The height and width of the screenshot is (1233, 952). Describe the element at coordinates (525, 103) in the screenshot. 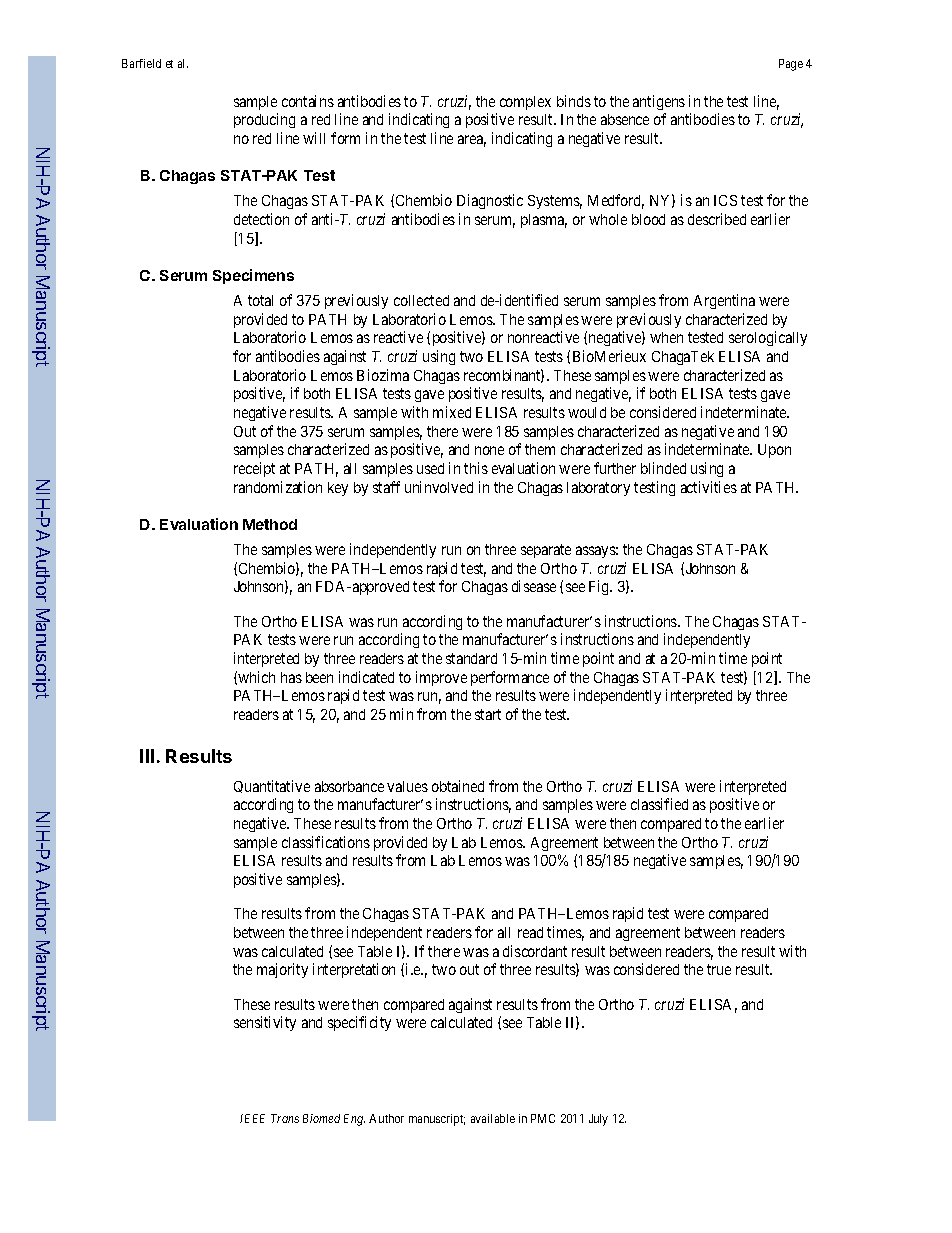

I see `complex` at that location.
